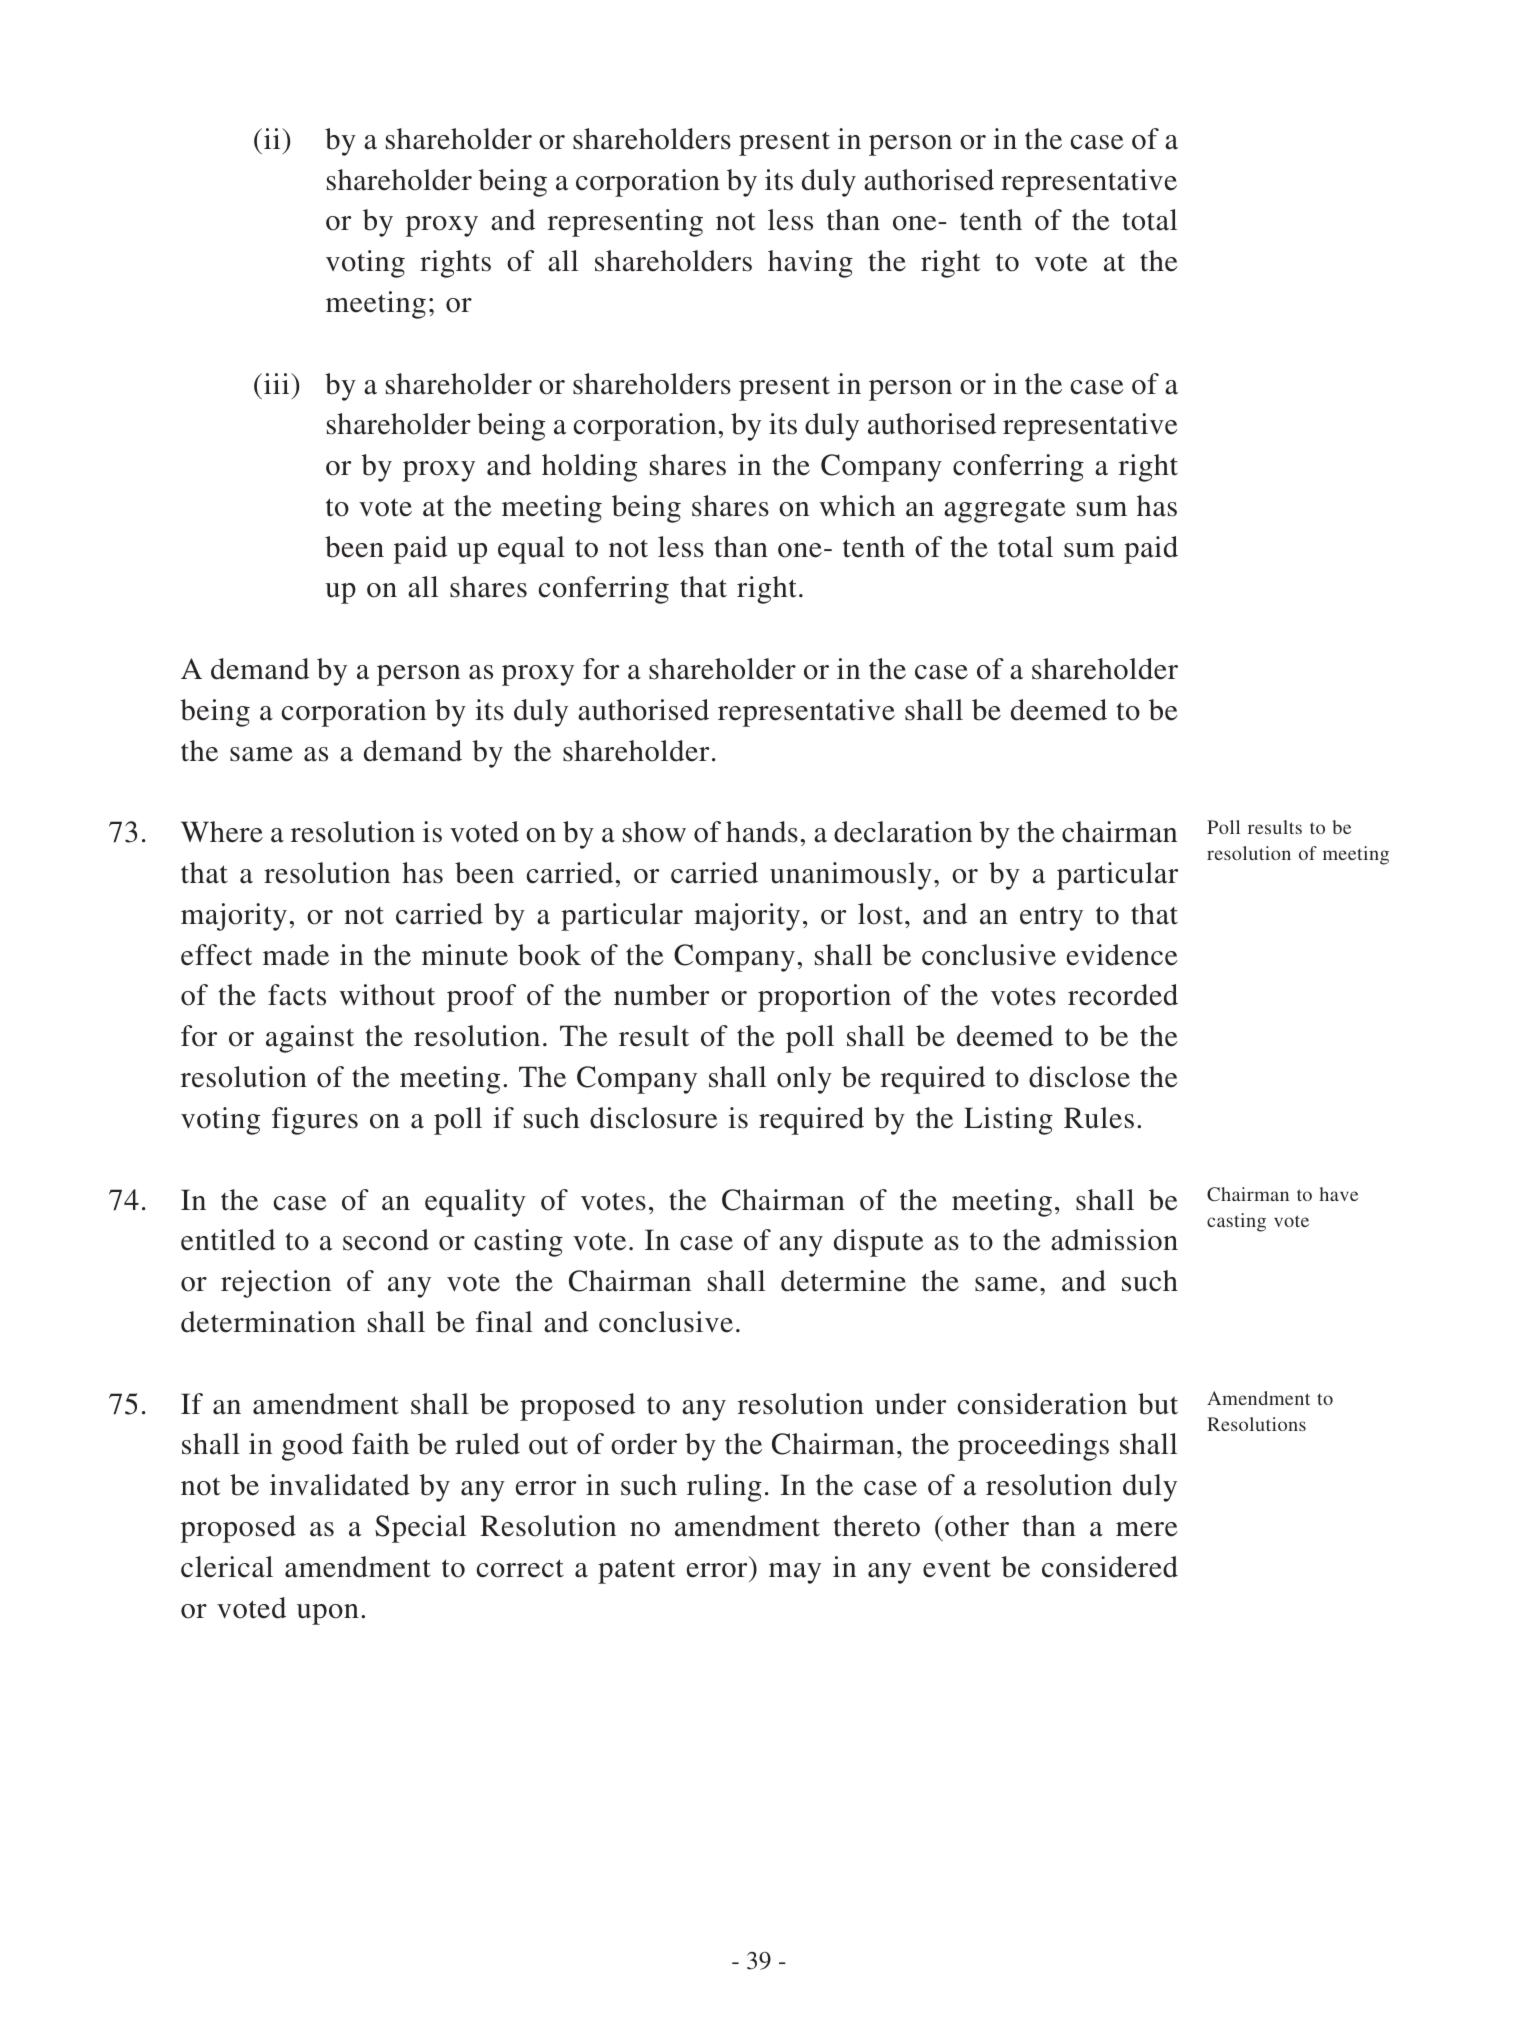  What do you see at coordinates (824, 998) in the document?
I see `proportion` at bounding box center [824, 998].
